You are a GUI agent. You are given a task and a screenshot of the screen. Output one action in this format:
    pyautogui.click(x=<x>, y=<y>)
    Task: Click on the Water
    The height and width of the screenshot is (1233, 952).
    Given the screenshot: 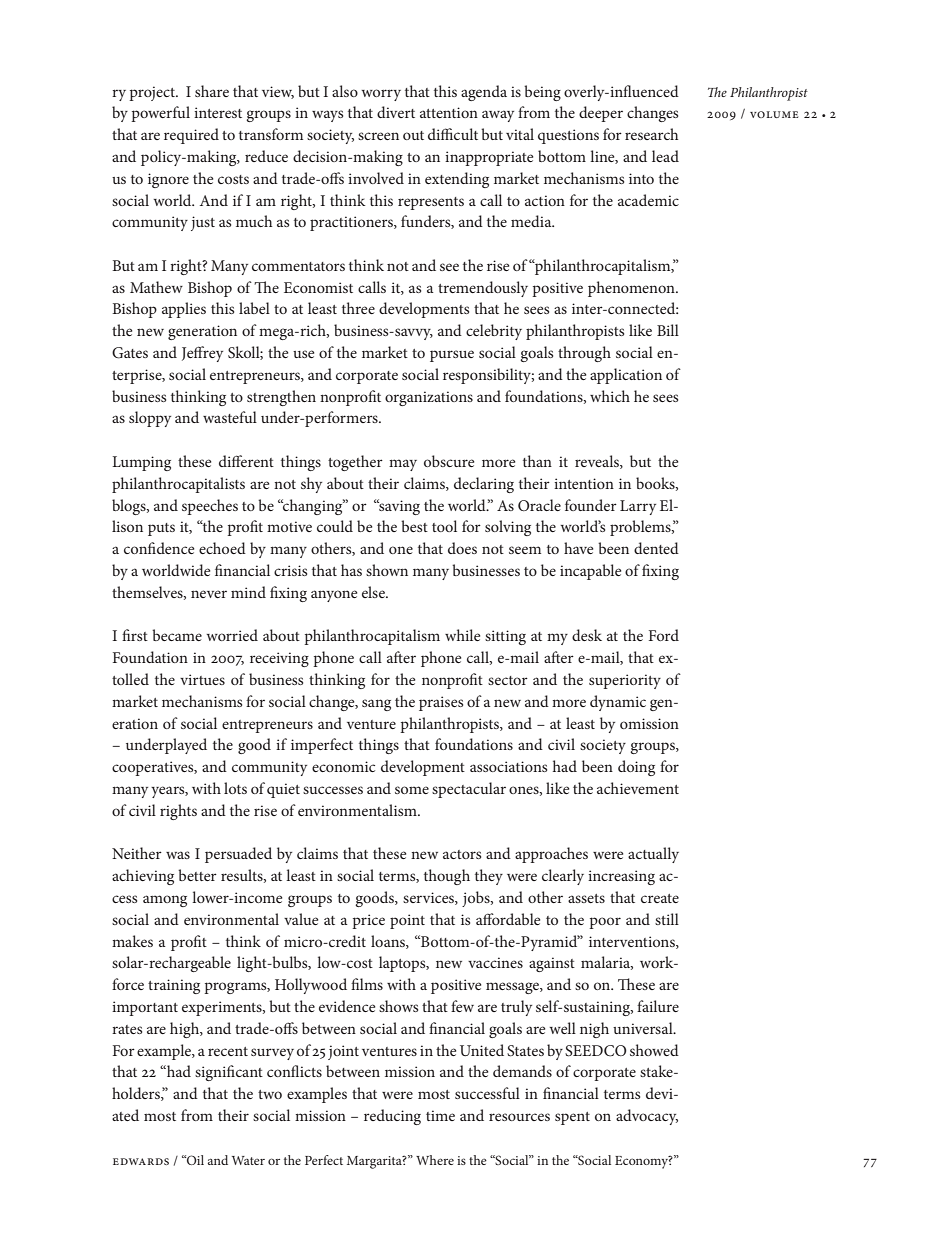 What is the action you would take?
    pyautogui.click(x=248, y=1160)
